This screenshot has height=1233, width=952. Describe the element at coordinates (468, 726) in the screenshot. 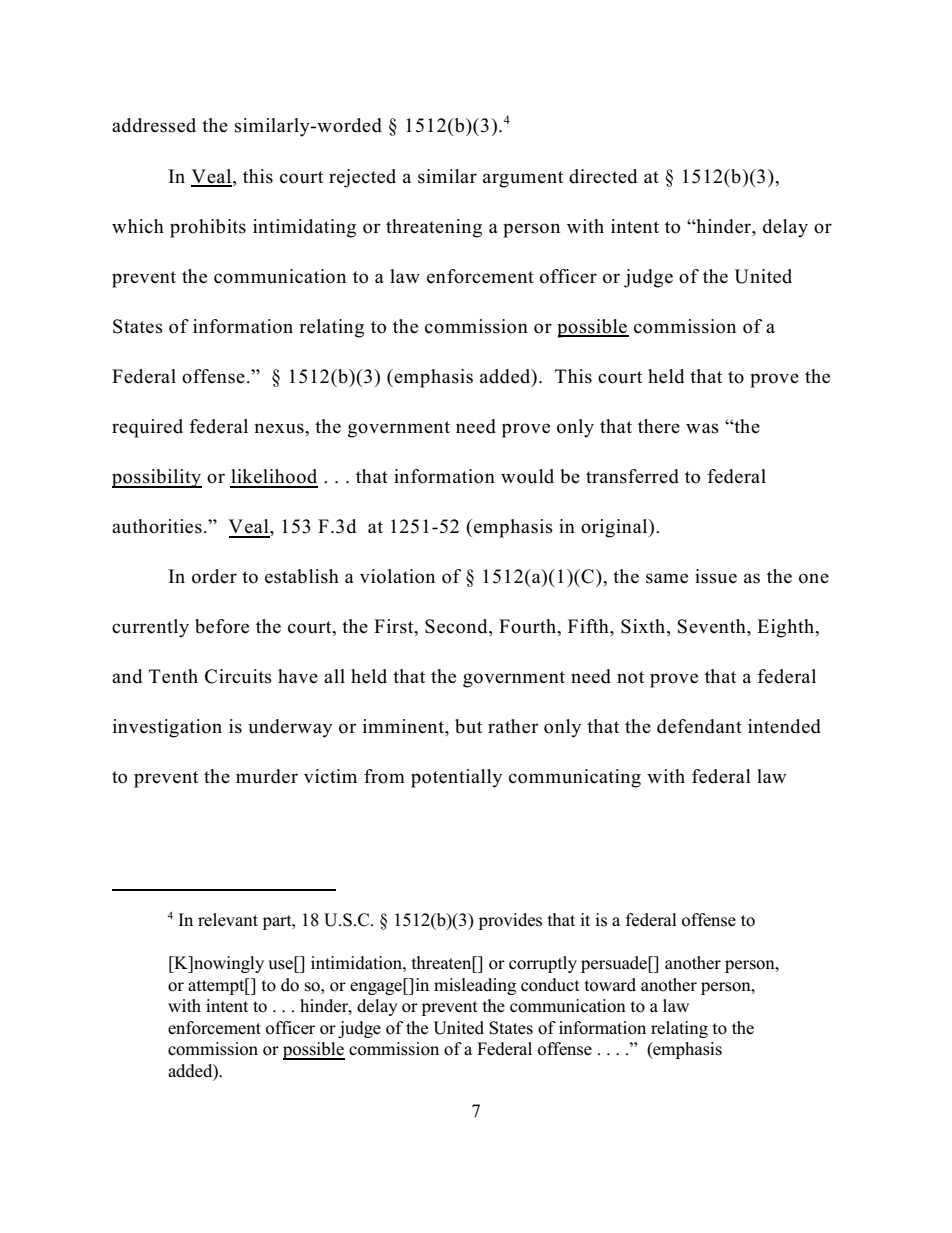

I see `but` at that location.
